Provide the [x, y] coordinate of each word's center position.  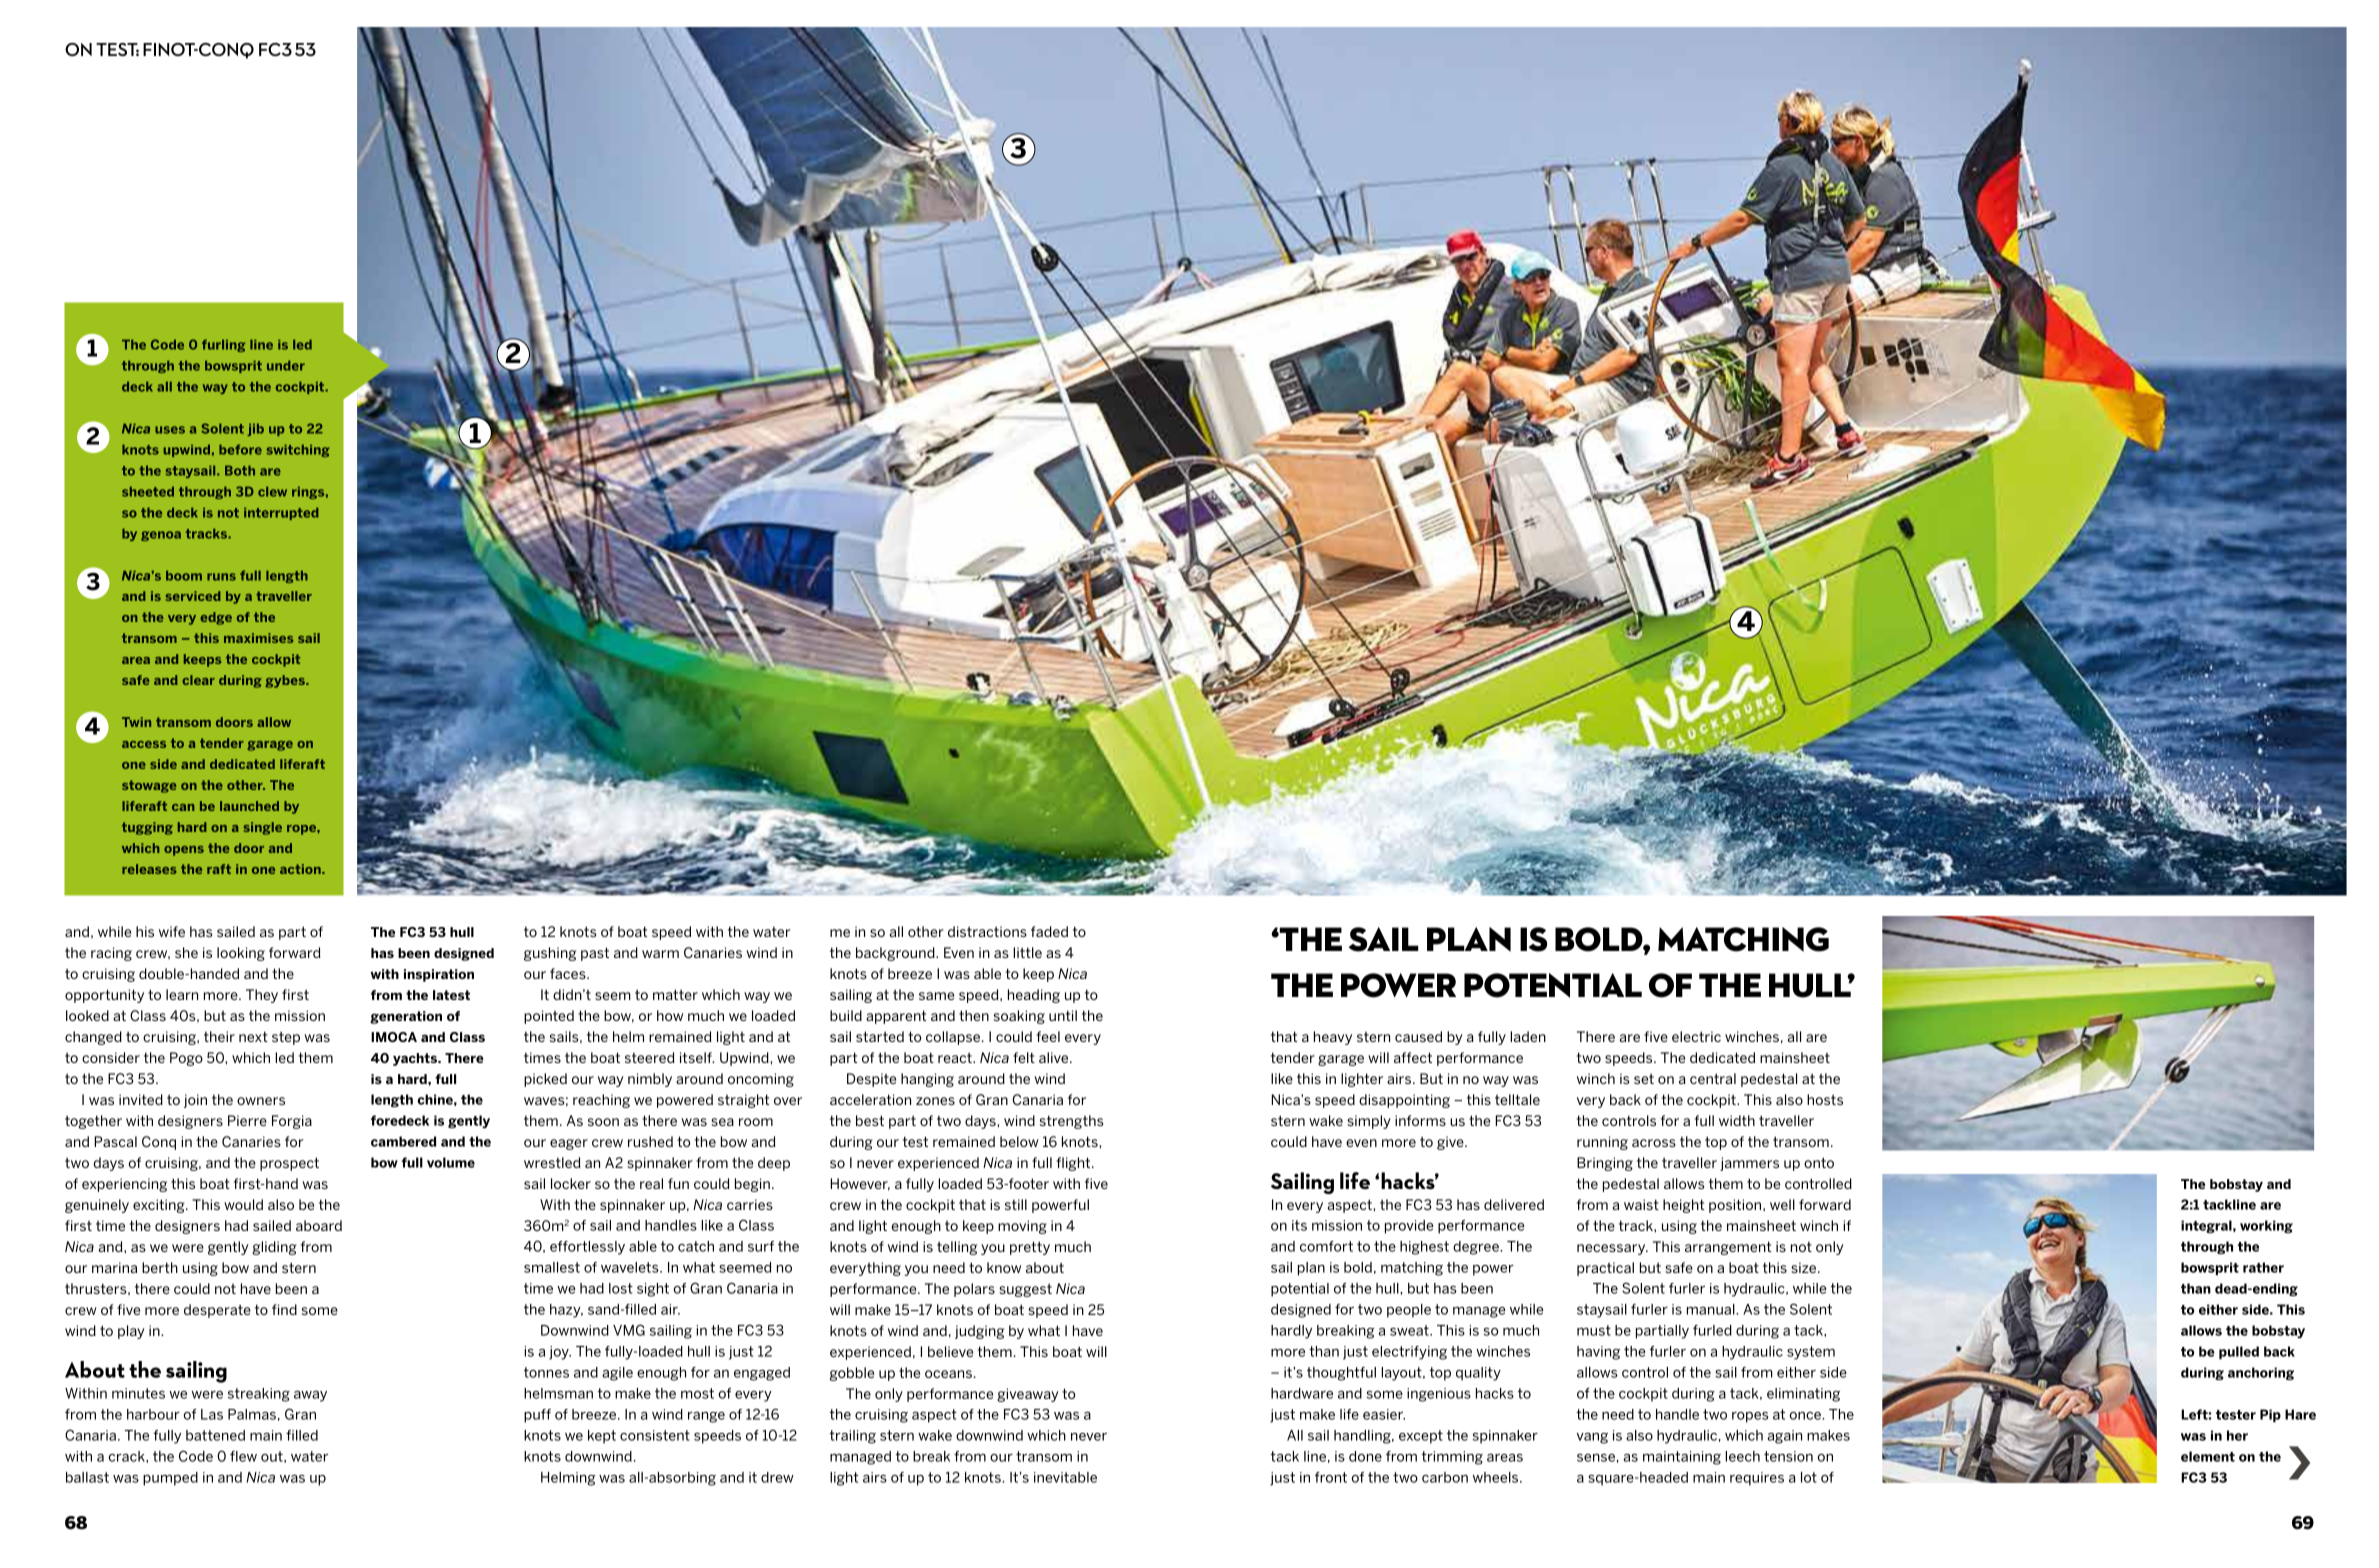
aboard [319, 1225]
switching [298, 451]
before [240, 449]
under [286, 366]
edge [216, 618]
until [1063, 1015]
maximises [258, 638]
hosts [1825, 1099]
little [1027, 952]
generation [406, 1017]
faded [1049, 931]
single [263, 828]
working [2266, 1226]
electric [1696, 1036]
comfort [1326, 1246]
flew [243, 1456]
